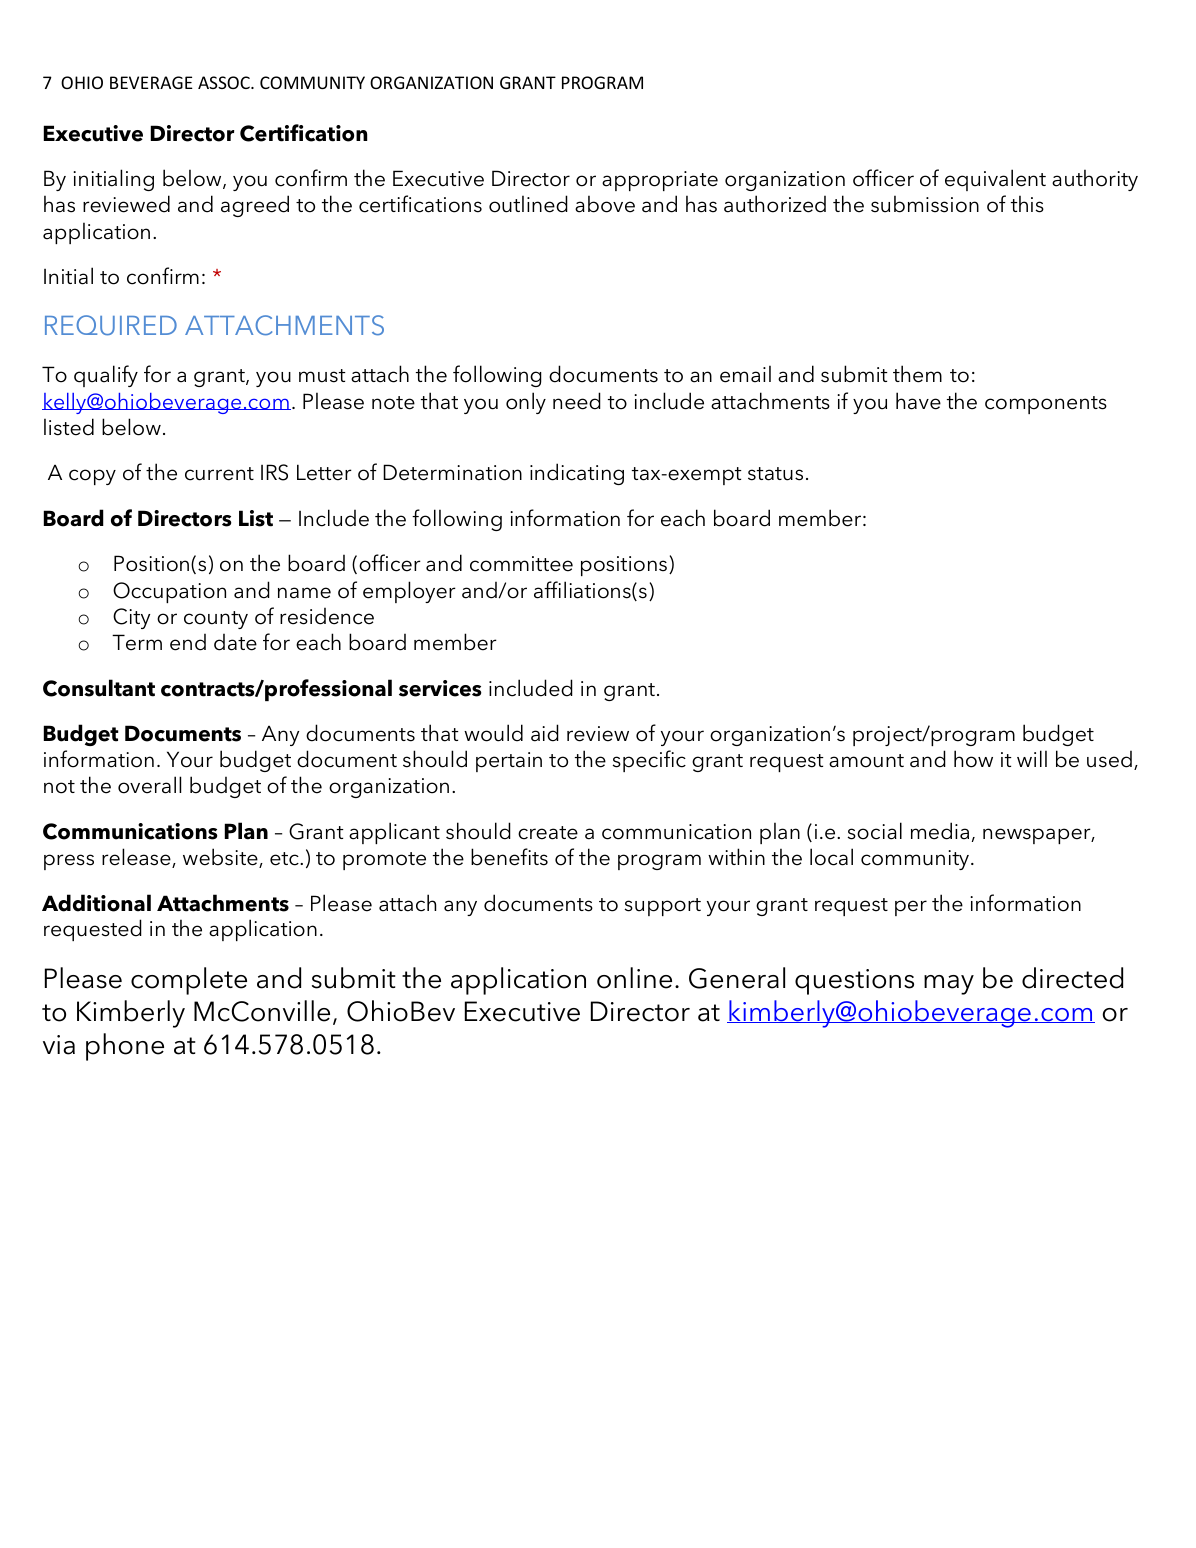 The height and width of the screenshot is (1548, 1196). Describe the element at coordinates (973, 759) in the screenshot. I see `how` at that location.
